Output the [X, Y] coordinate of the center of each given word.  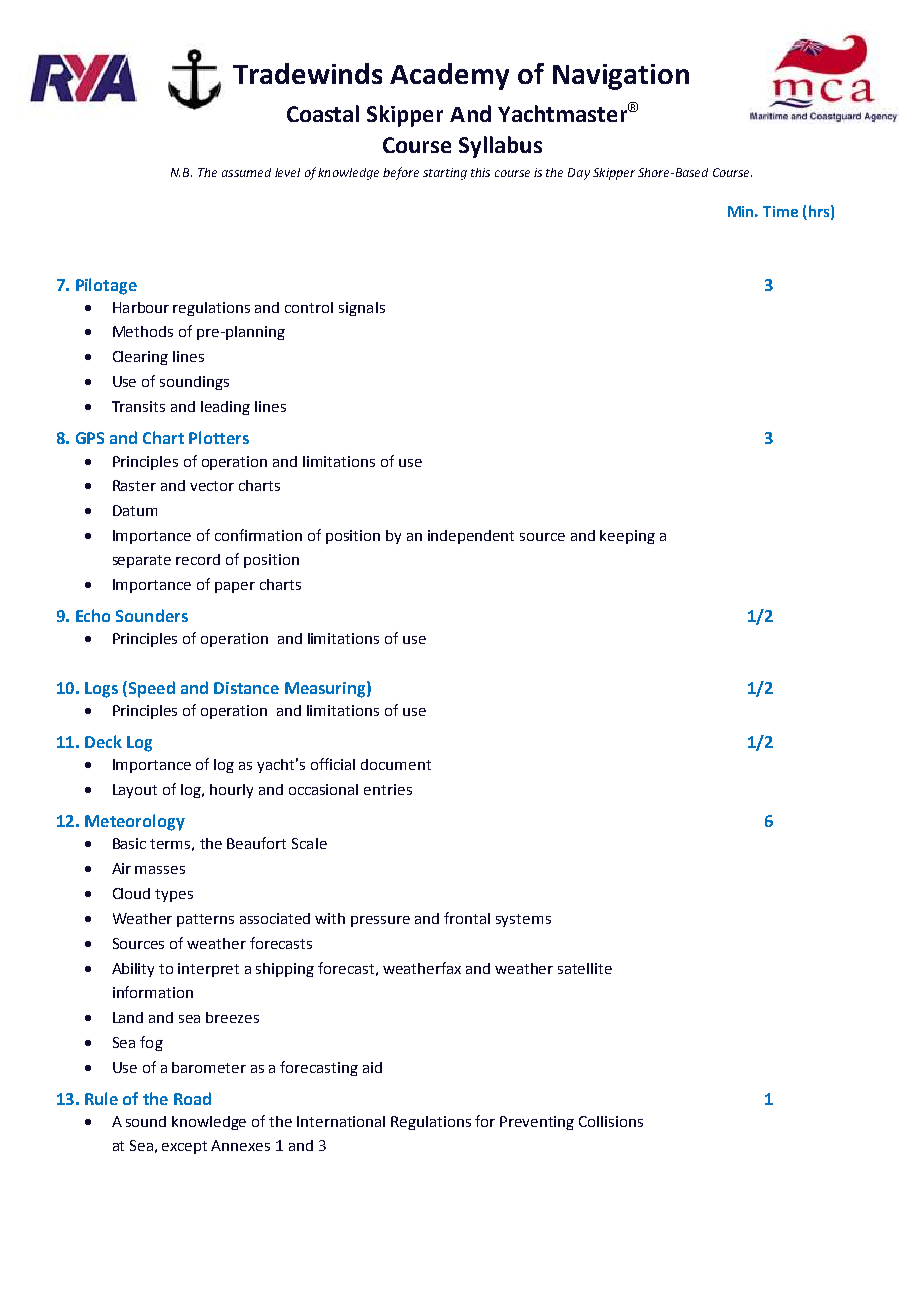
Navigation [621, 77]
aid [372, 1067]
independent [471, 537]
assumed [246, 172]
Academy [449, 76]
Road [192, 1098]
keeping [627, 537]
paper [235, 587]
